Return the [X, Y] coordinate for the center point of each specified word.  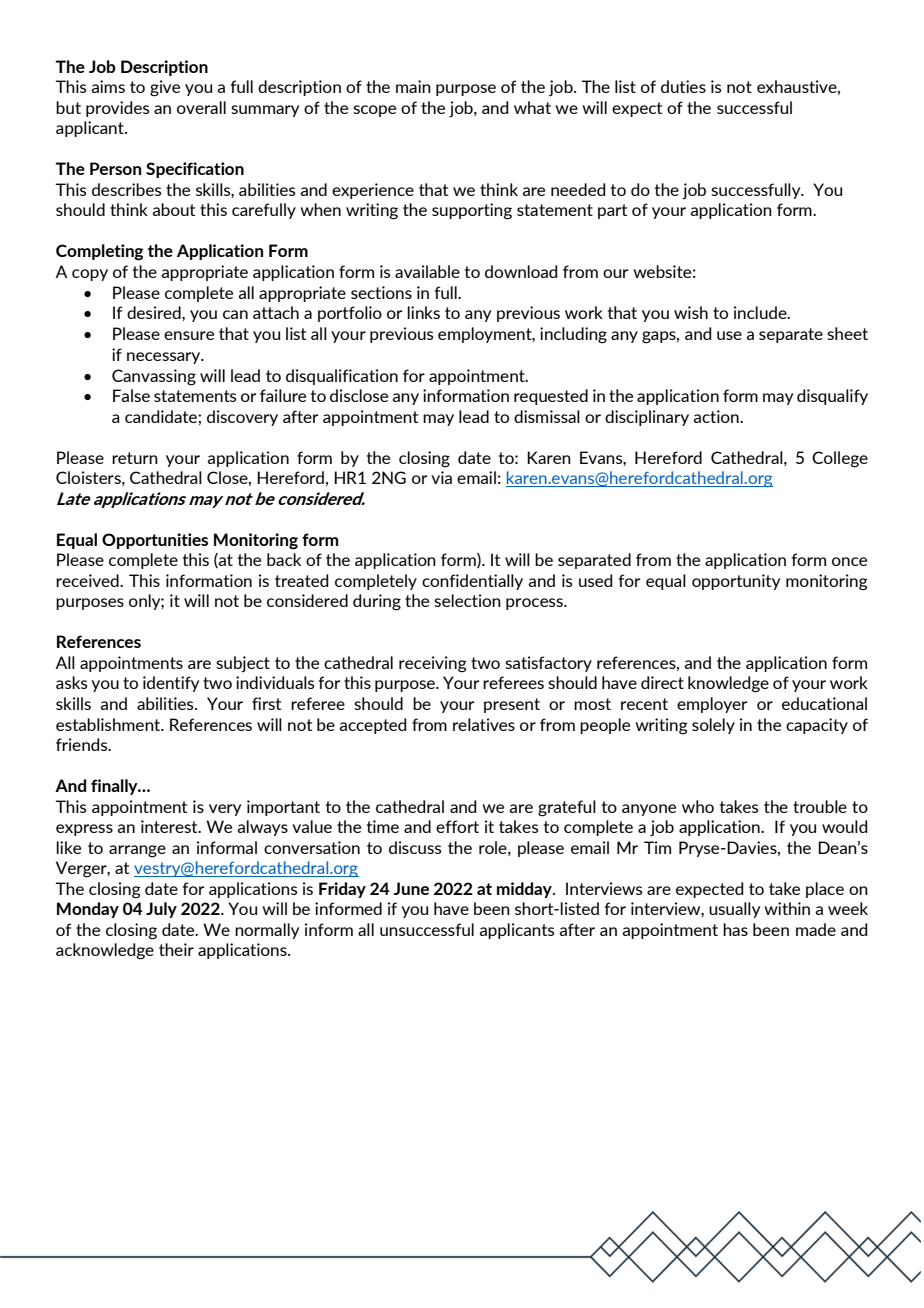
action [717, 416]
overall [201, 107]
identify [171, 684]
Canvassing [154, 377]
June [411, 888]
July [161, 910]
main [413, 86]
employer [712, 705]
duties [683, 86]
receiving [433, 664]
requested [551, 397]
